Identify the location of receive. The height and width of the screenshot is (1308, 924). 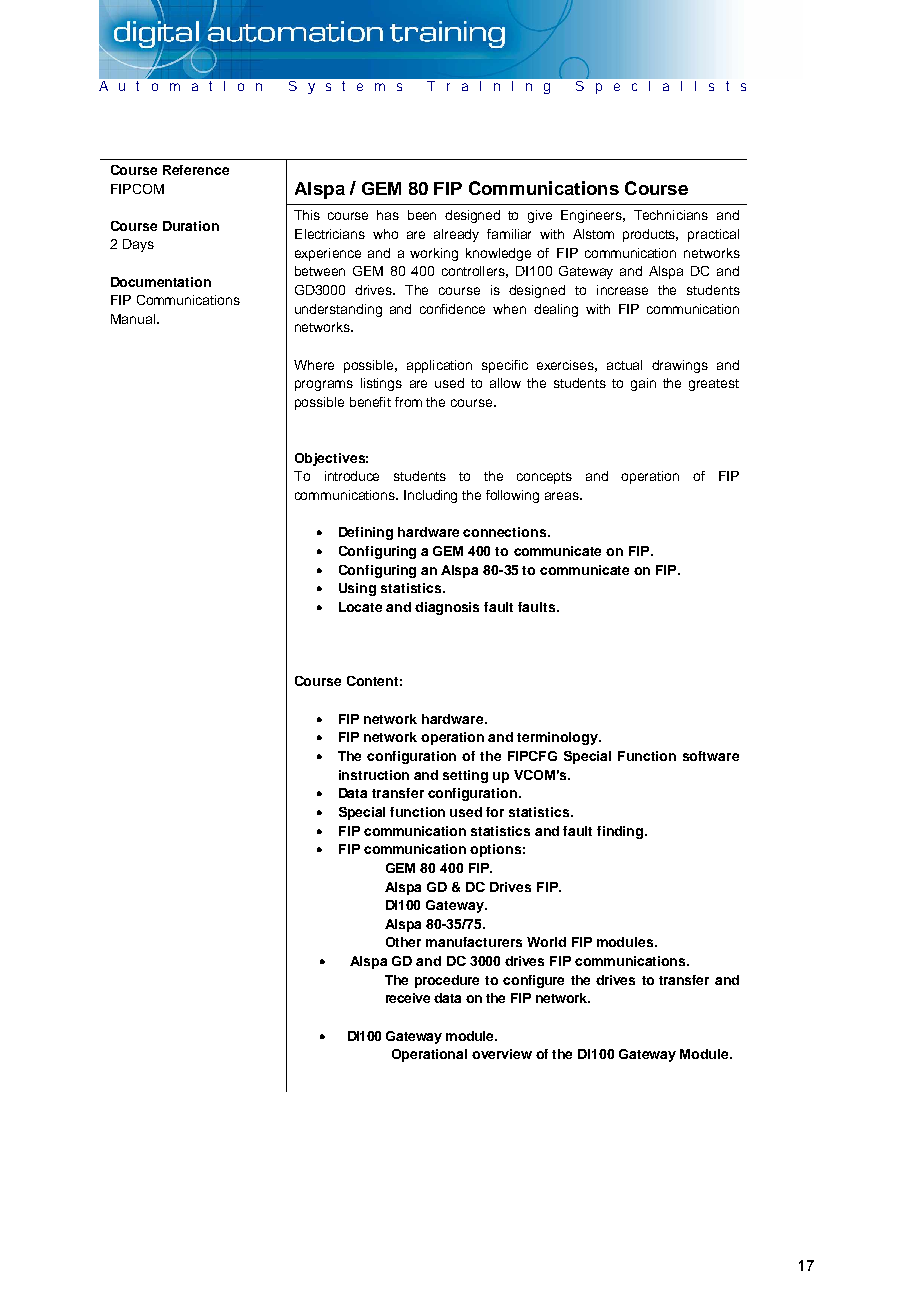
(408, 998).
